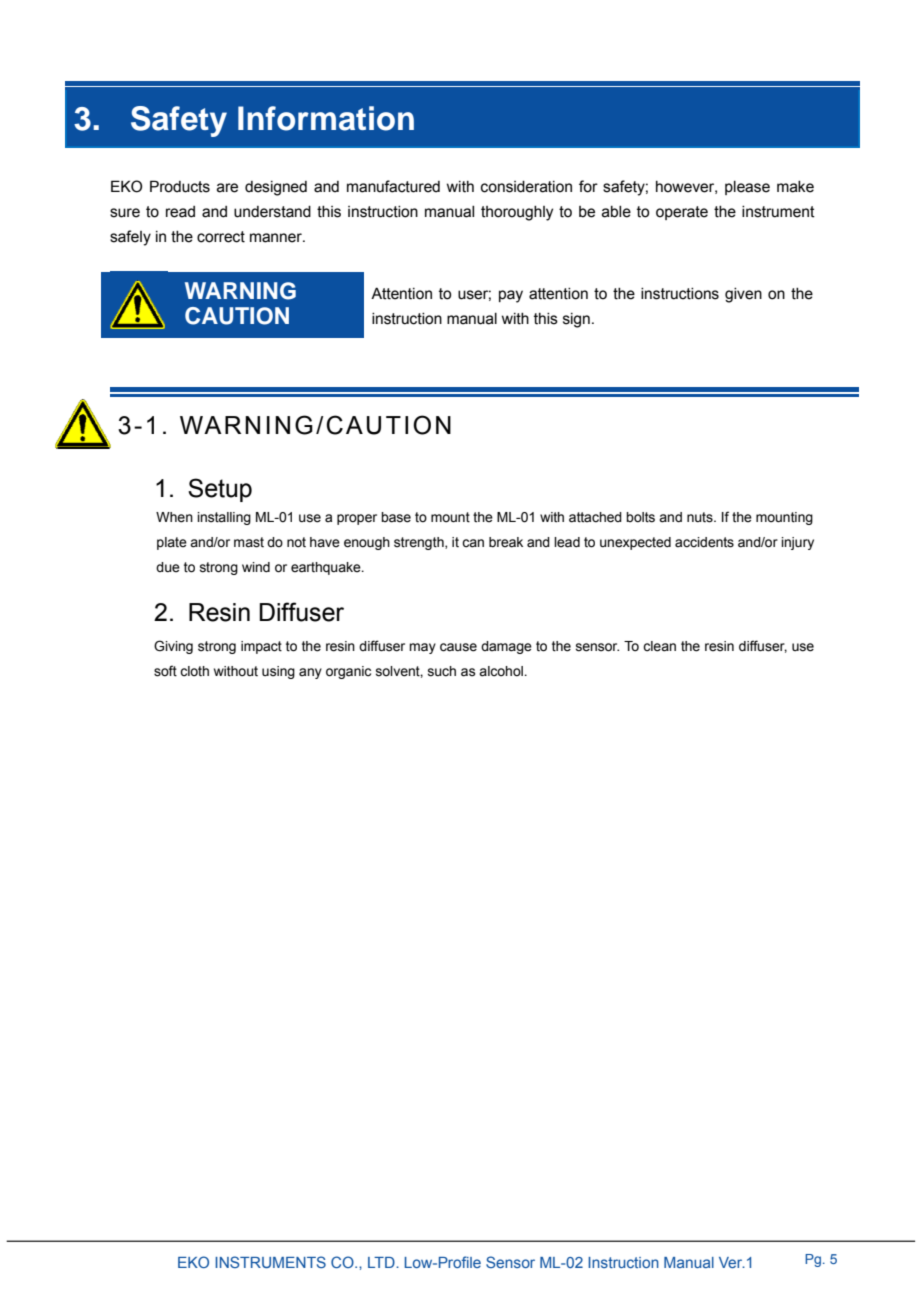 The image size is (924, 1308). I want to click on clean, so click(659, 646).
